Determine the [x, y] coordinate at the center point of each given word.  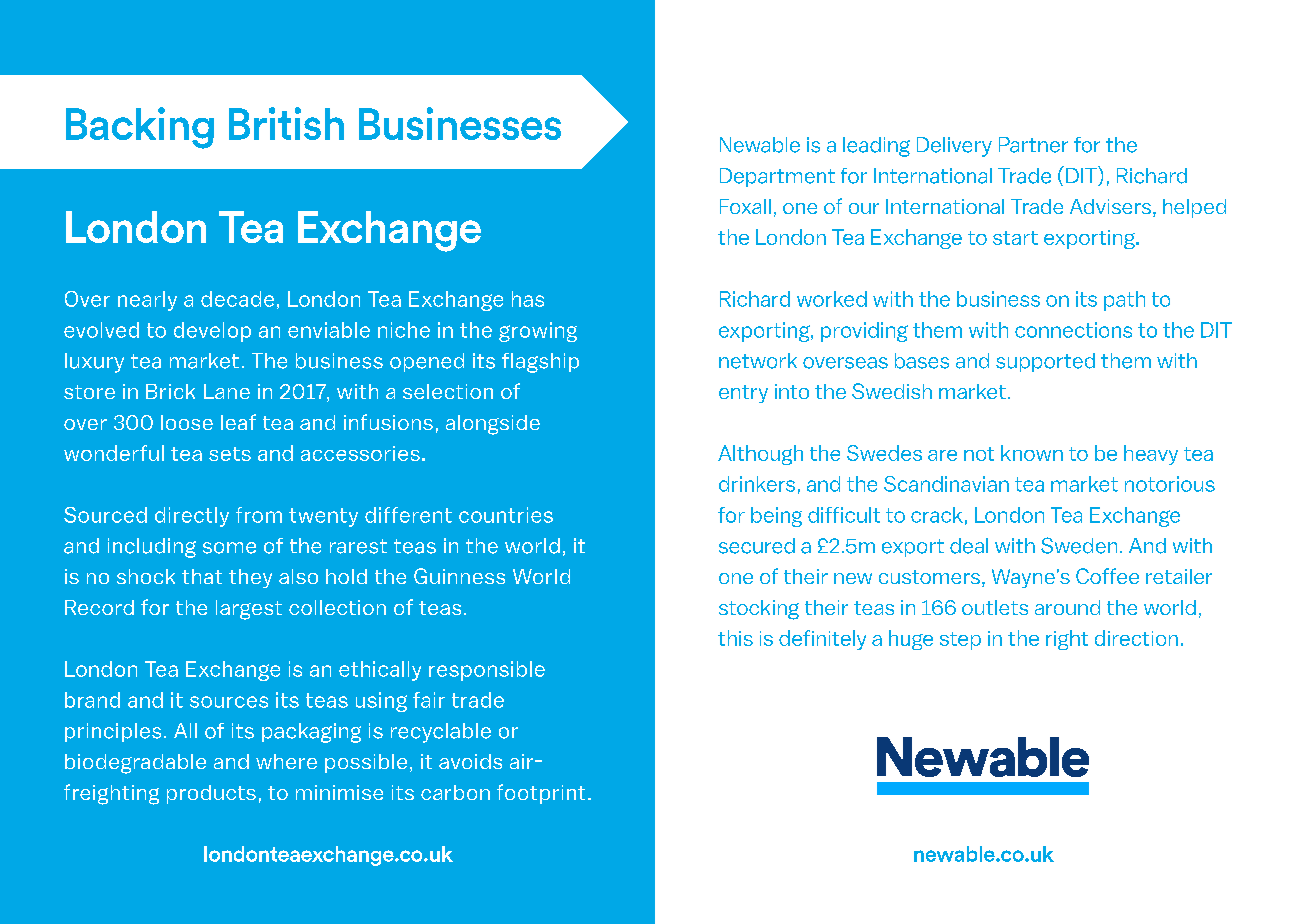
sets [230, 454]
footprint [541, 794]
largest [249, 610]
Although [760, 455]
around [1067, 607]
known [1032, 453]
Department [777, 177]
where [286, 761]
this [735, 638]
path [1124, 301]
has [528, 299]
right [1067, 640]
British [286, 123]
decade [237, 299]
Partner [1033, 145]
